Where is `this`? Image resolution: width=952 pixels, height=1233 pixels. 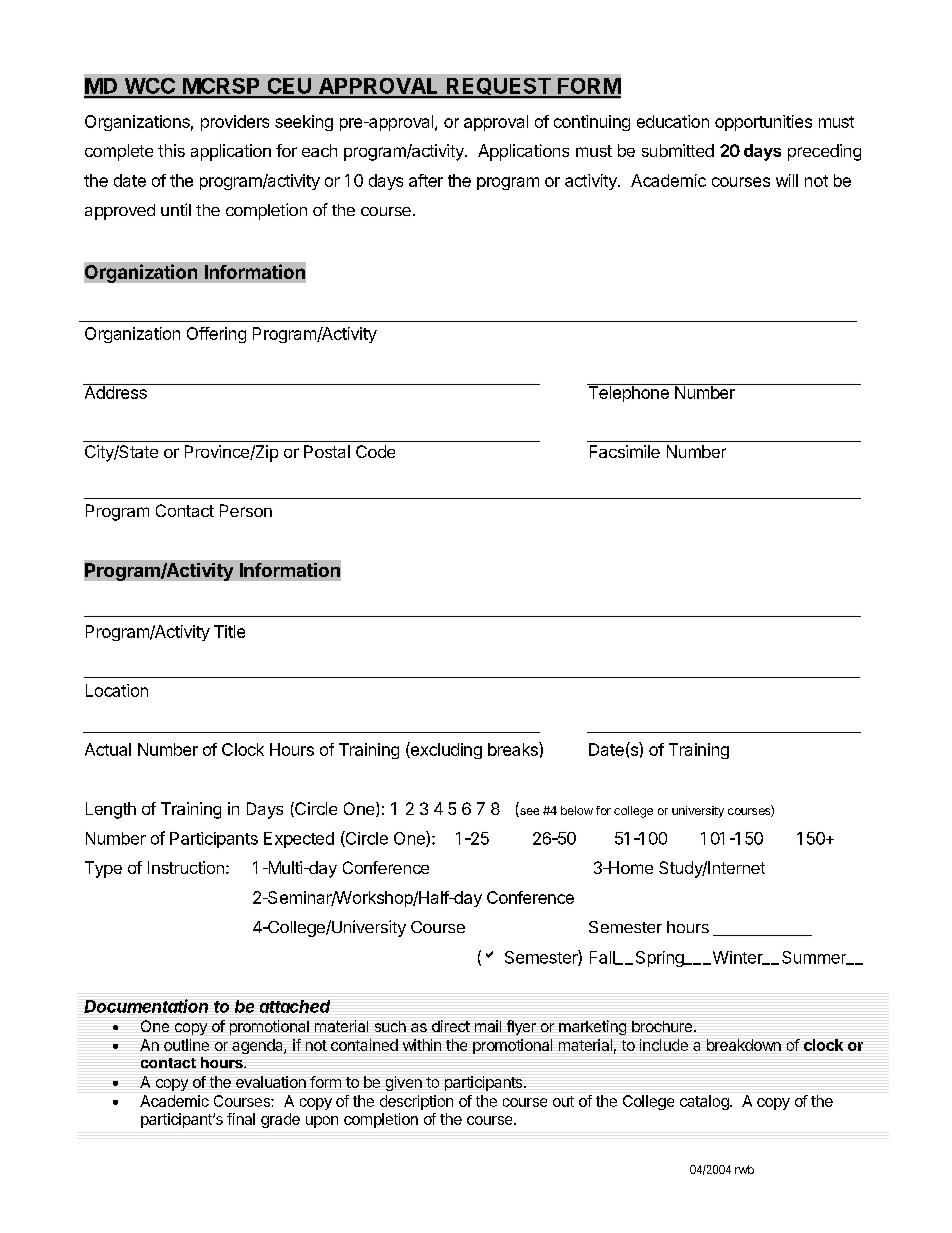 this is located at coordinates (171, 150).
